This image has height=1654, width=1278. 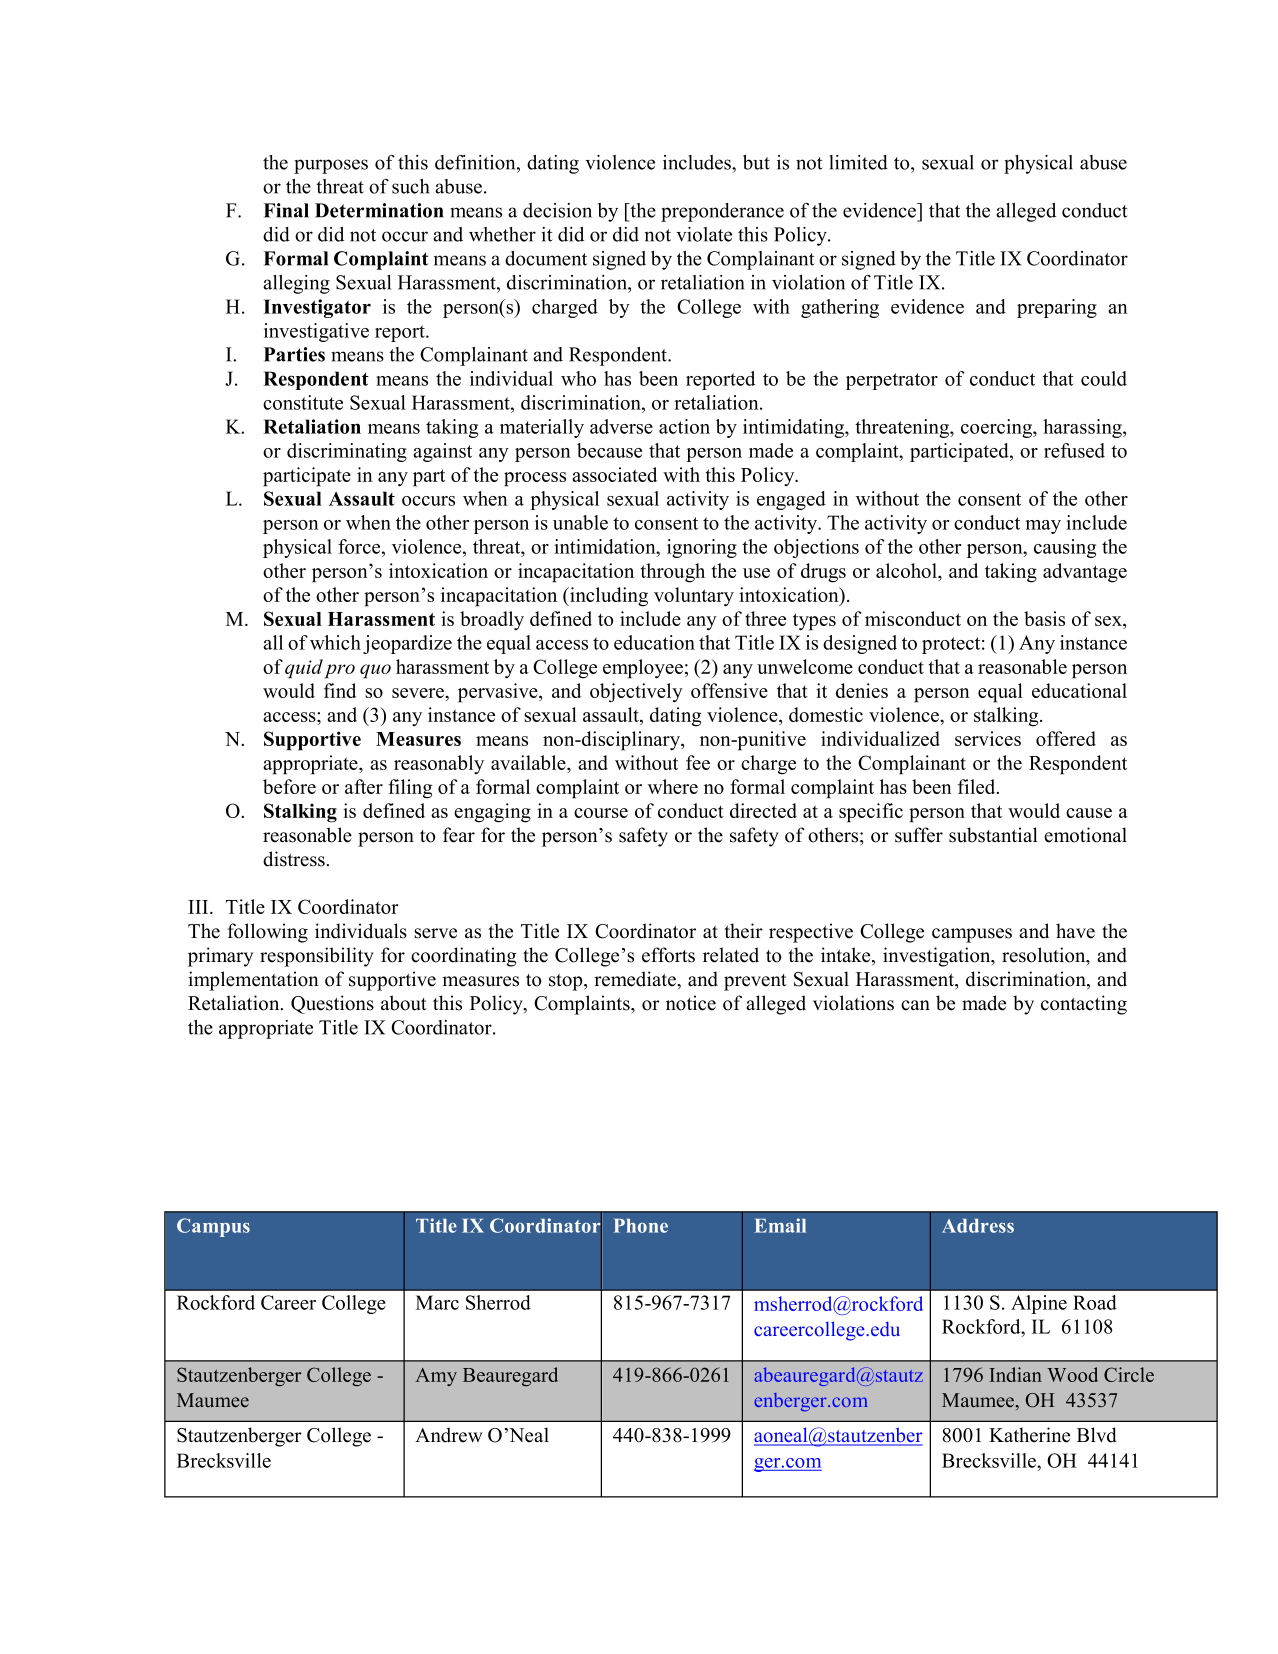 I want to click on Andrew, so click(x=448, y=1435).
